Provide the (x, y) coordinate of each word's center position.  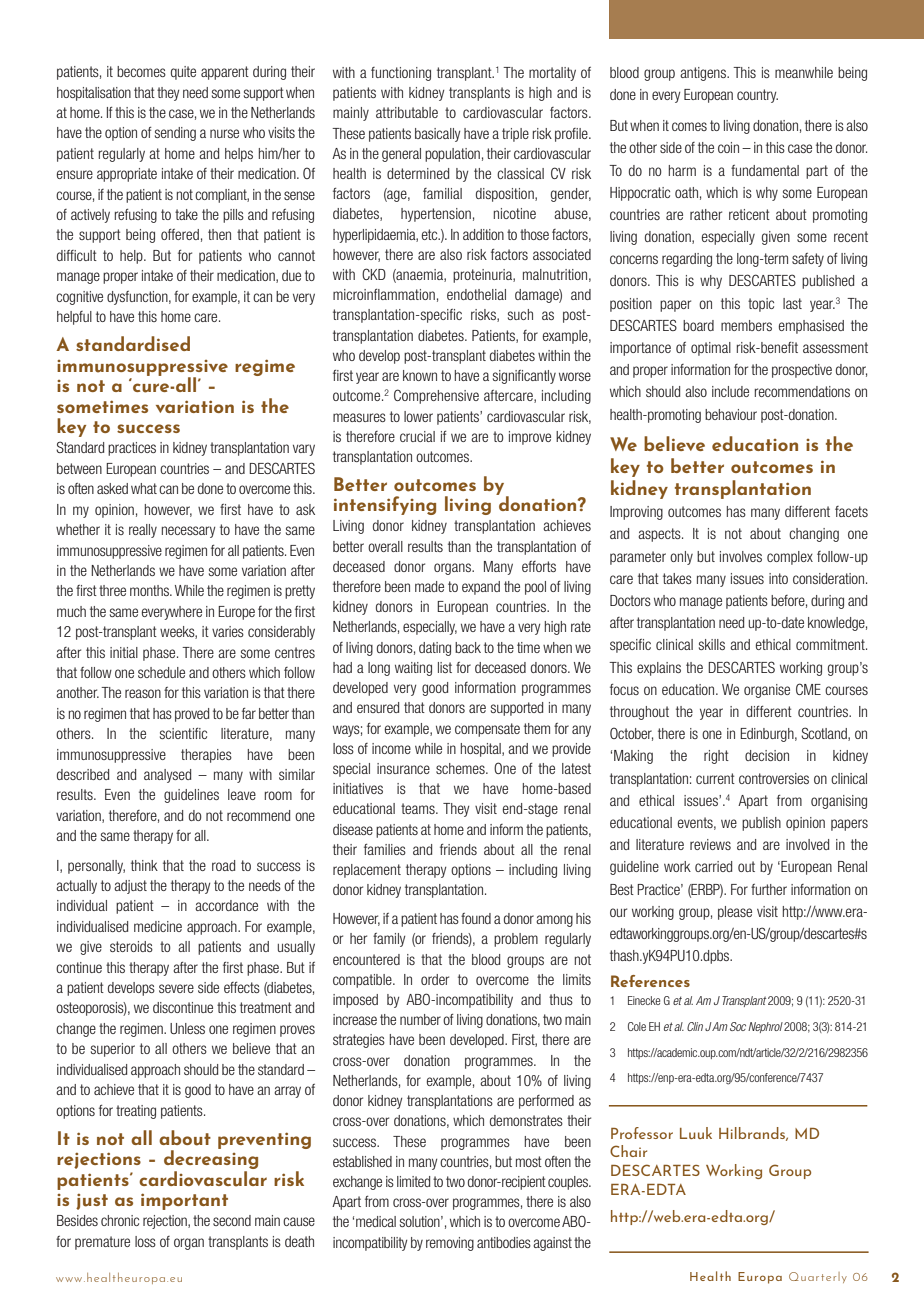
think (144, 865)
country (757, 96)
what (144, 488)
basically (438, 135)
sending (175, 134)
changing (814, 535)
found (476, 918)
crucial (417, 436)
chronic (120, 1220)
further (769, 889)
